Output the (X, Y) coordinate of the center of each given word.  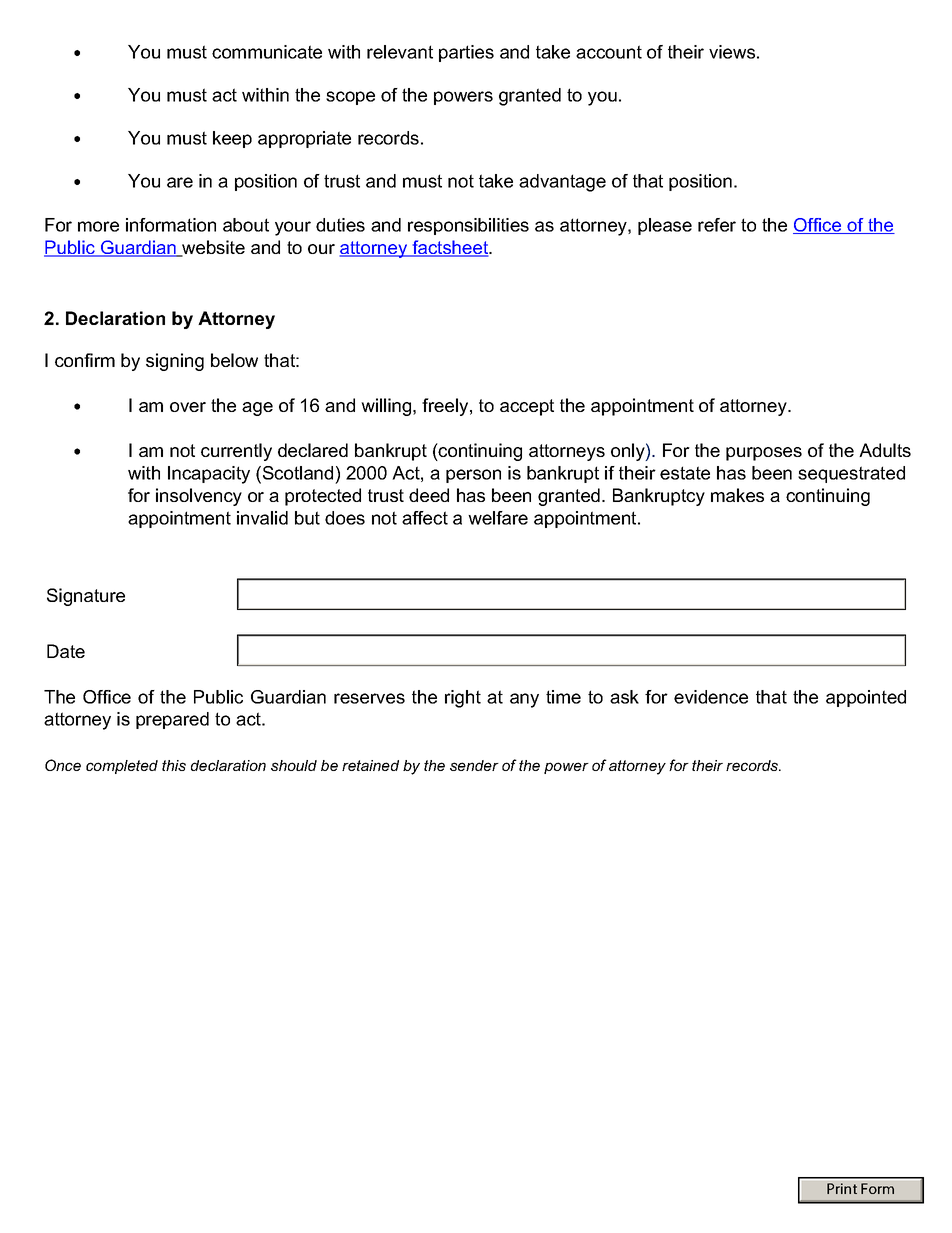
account (609, 52)
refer (717, 225)
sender (474, 765)
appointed (866, 698)
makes (737, 495)
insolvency (199, 497)
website (212, 248)
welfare (498, 518)
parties (466, 53)
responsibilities (468, 226)
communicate (267, 52)
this (174, 765)
